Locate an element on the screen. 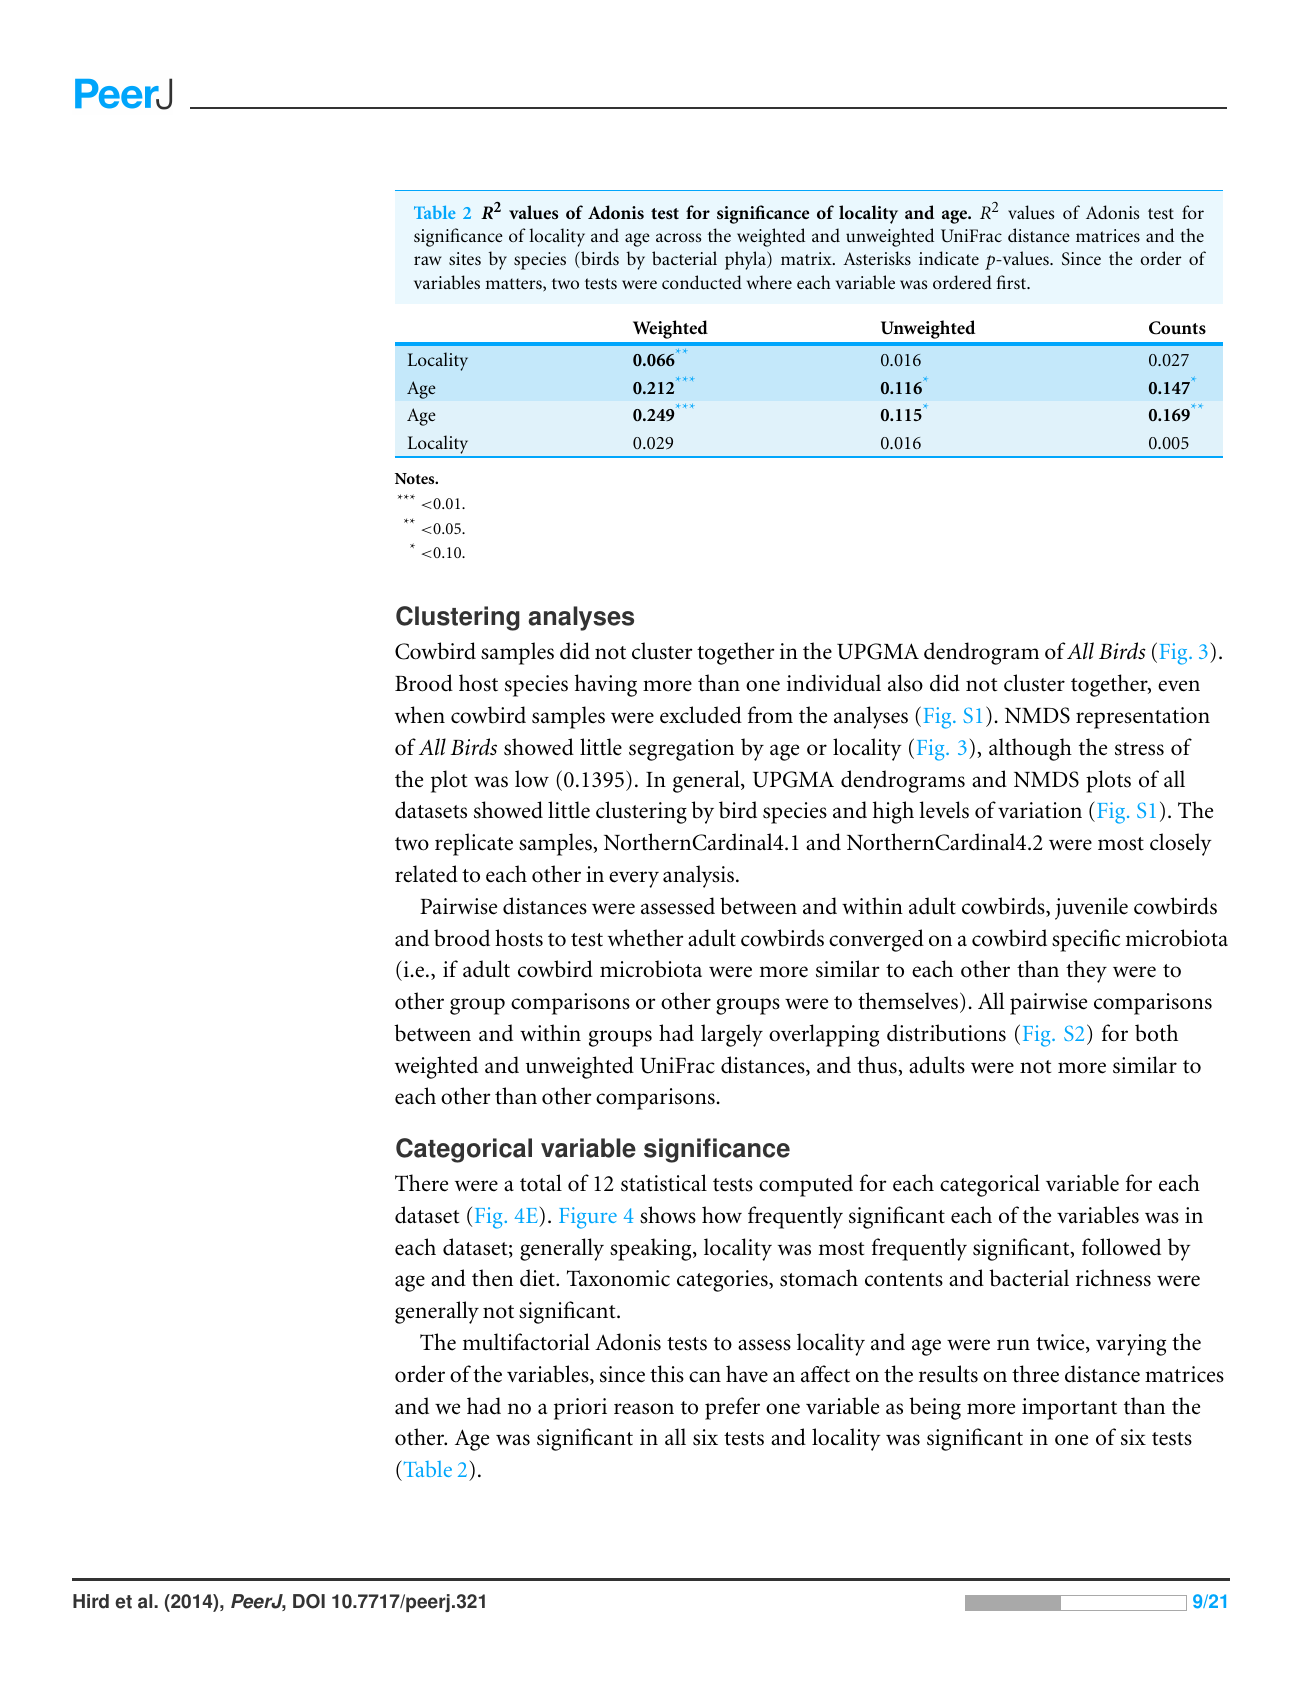 The width and height of the screenshot is (1302, 1685). prefer is located at coordinates (732, 1408).
